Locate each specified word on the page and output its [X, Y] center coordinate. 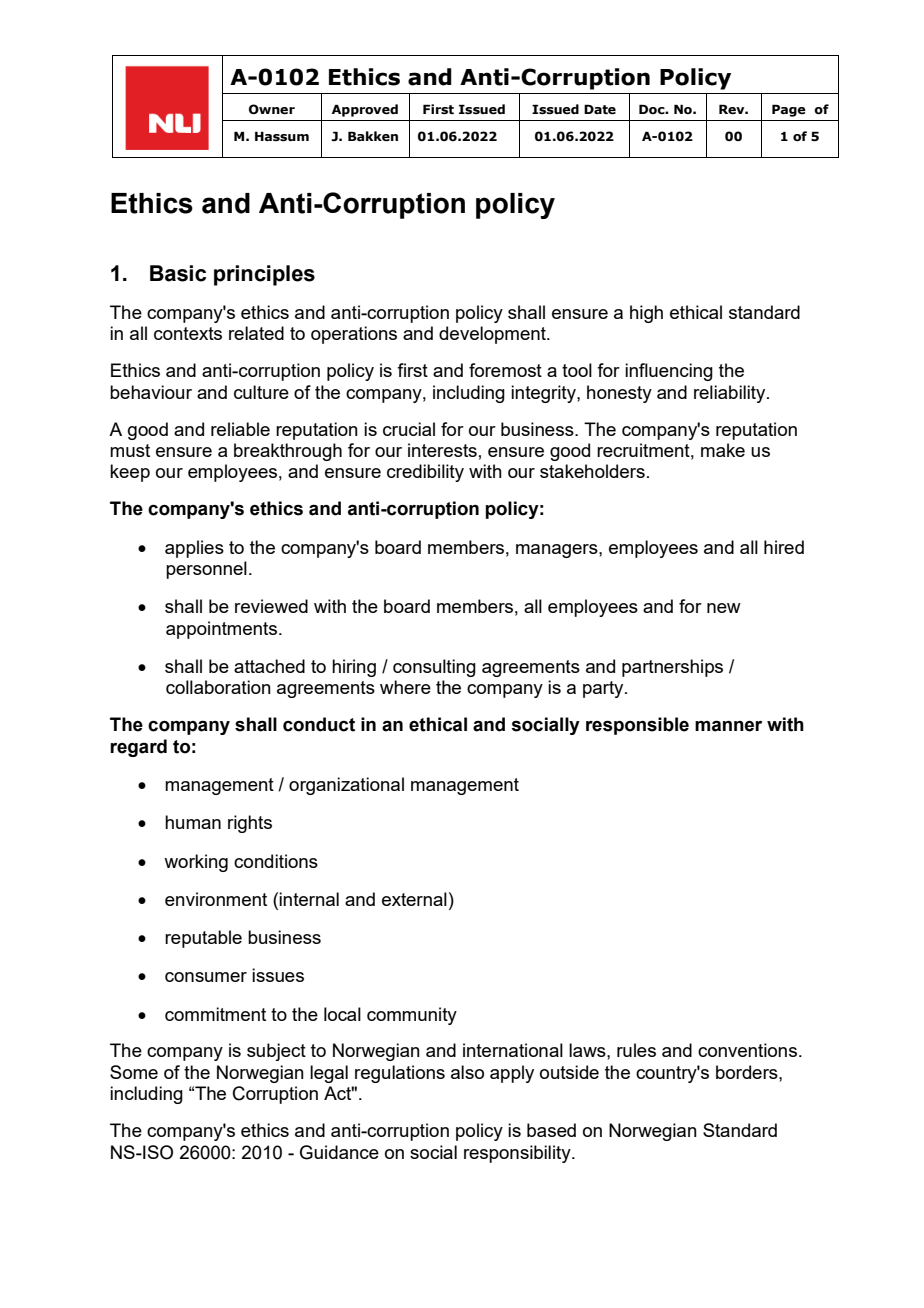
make [723, 450]
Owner [272, 109]
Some [134, 1072]
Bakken [373, 136]
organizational [346, 786]
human [193, 822]
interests [442, 450]
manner [728, 726]
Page [789, 110]
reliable [240, 429]
